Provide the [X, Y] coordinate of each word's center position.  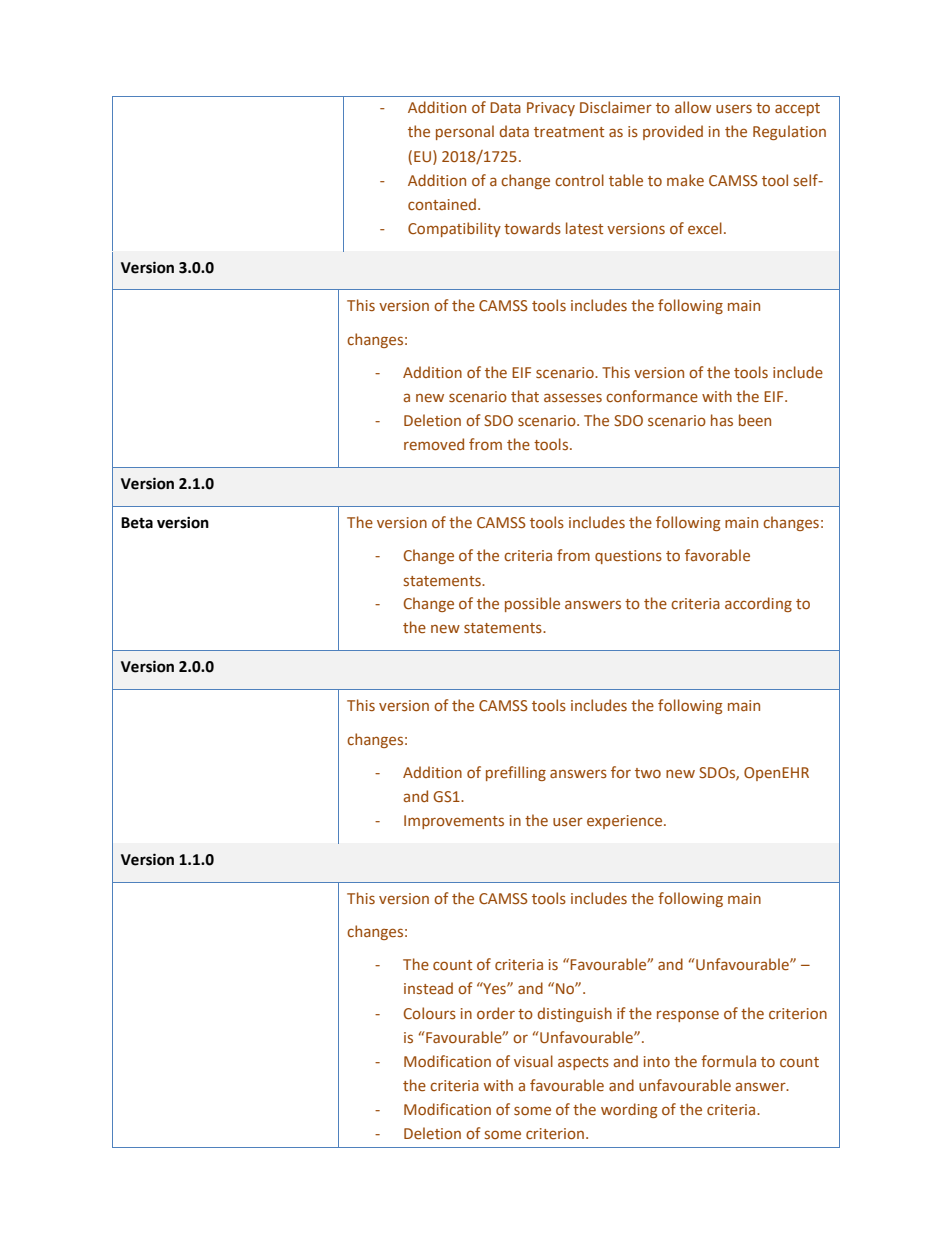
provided [673, 132]
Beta [137, 523]
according [758, 604]
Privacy [551, 109]
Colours [430, 1013]
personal [465, 132]
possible [532, 604]
